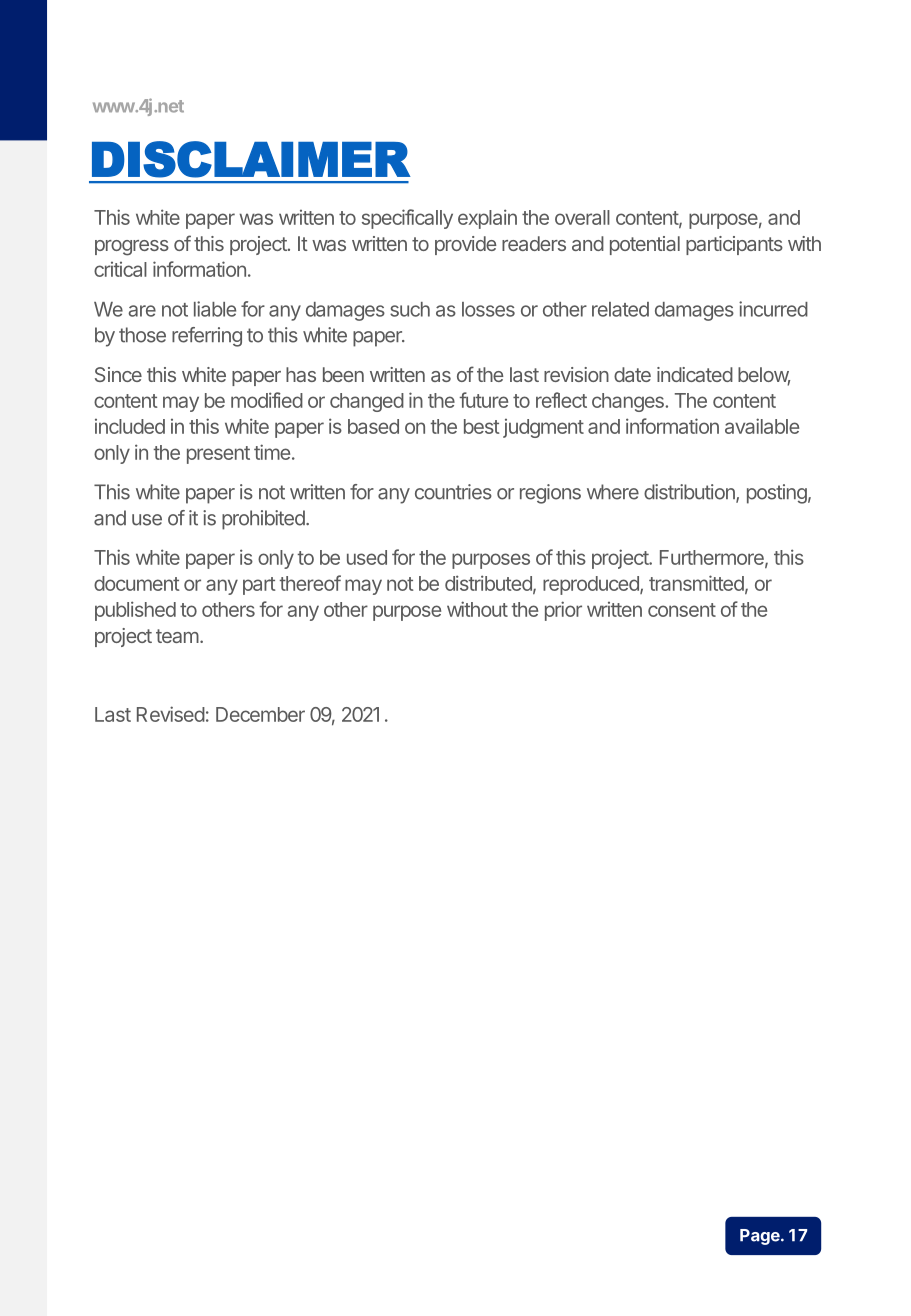  Describe the element at coordinates (563, 611) in the image. I see `prior` at that location.
